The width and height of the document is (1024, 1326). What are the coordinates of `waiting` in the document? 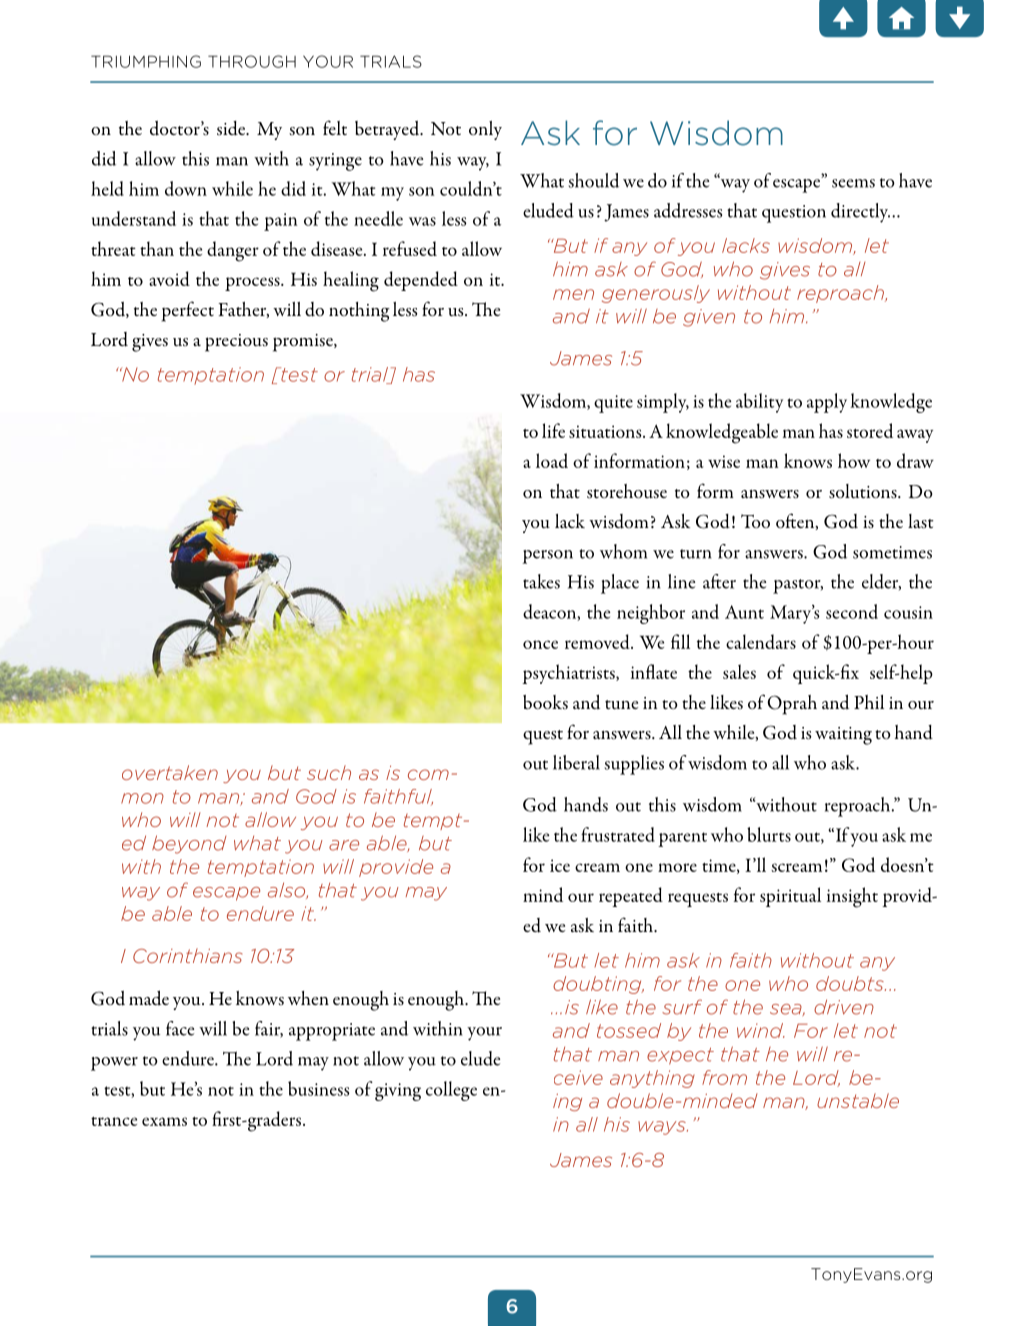 It's located at (843, 736).
